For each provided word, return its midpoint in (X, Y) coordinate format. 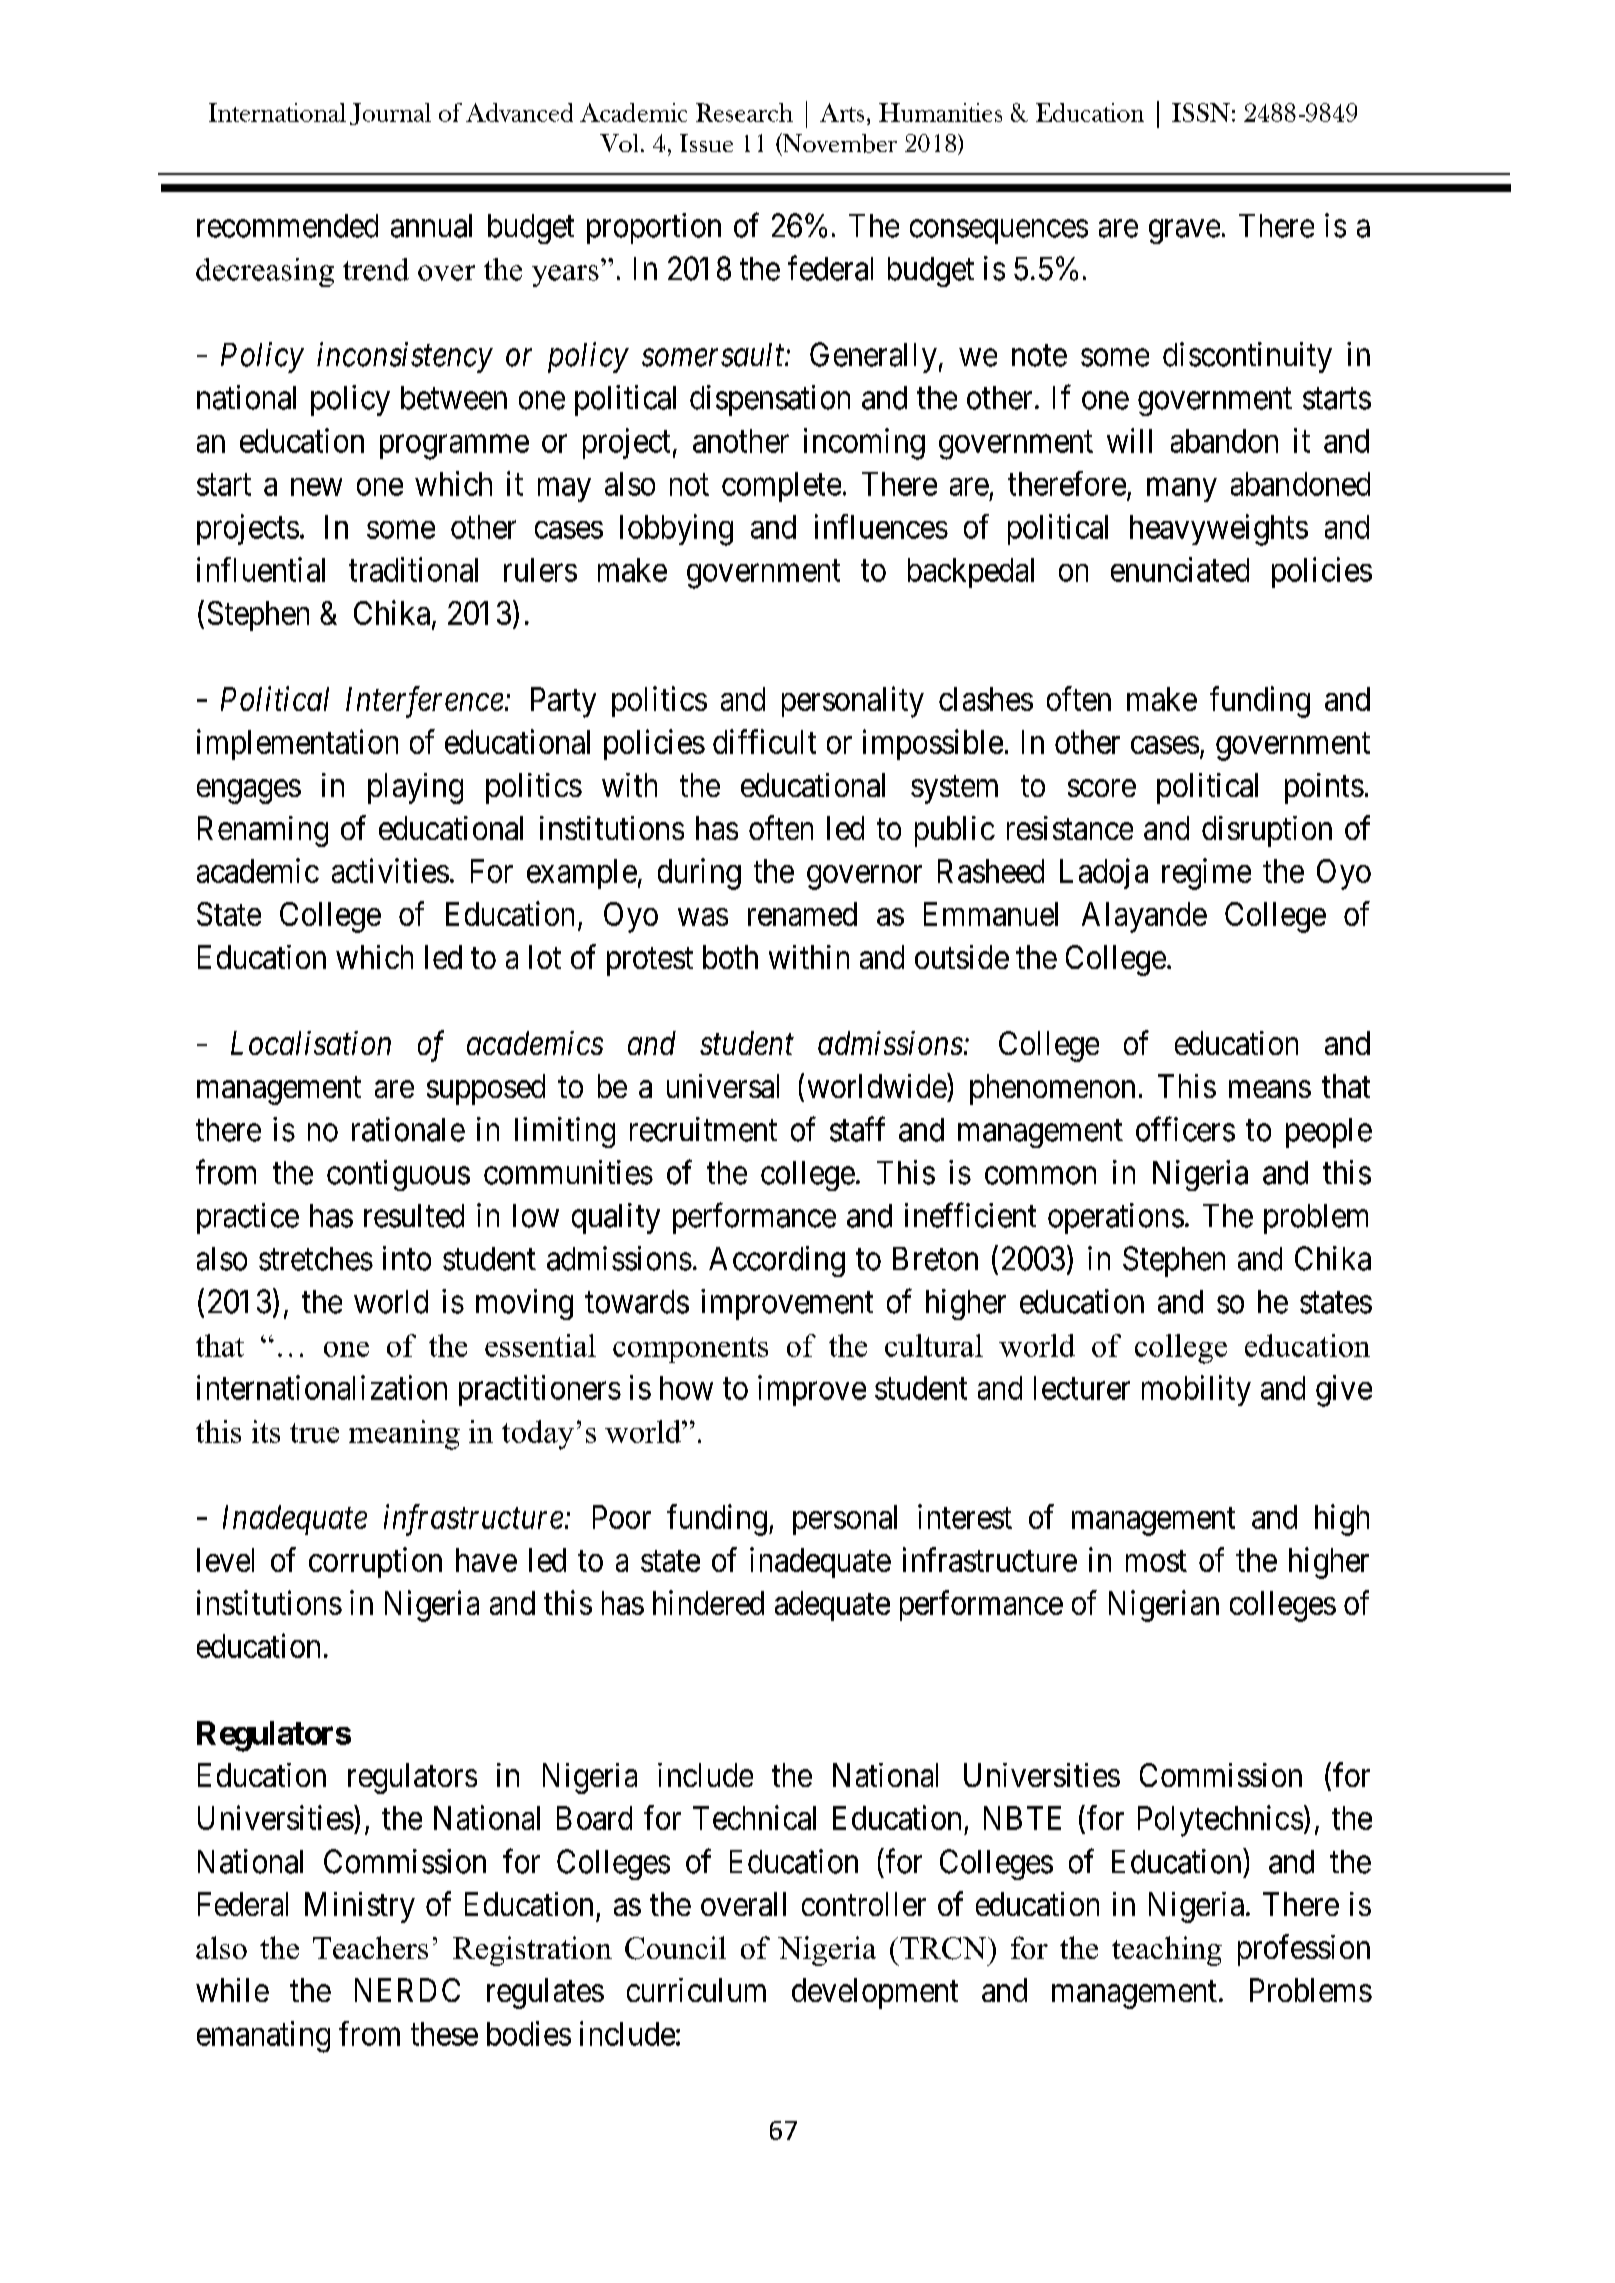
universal (723, 1086)
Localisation (311, 1043)
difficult (764, 741)
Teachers (370, 1947)
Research (744, 112)
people (1329, 1133)
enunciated (1180, 569)
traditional (413, 569)
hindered (708, 1602)
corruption (375, 1562)
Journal (390, 114)
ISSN (1201, 112)
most (1156, 1561)
